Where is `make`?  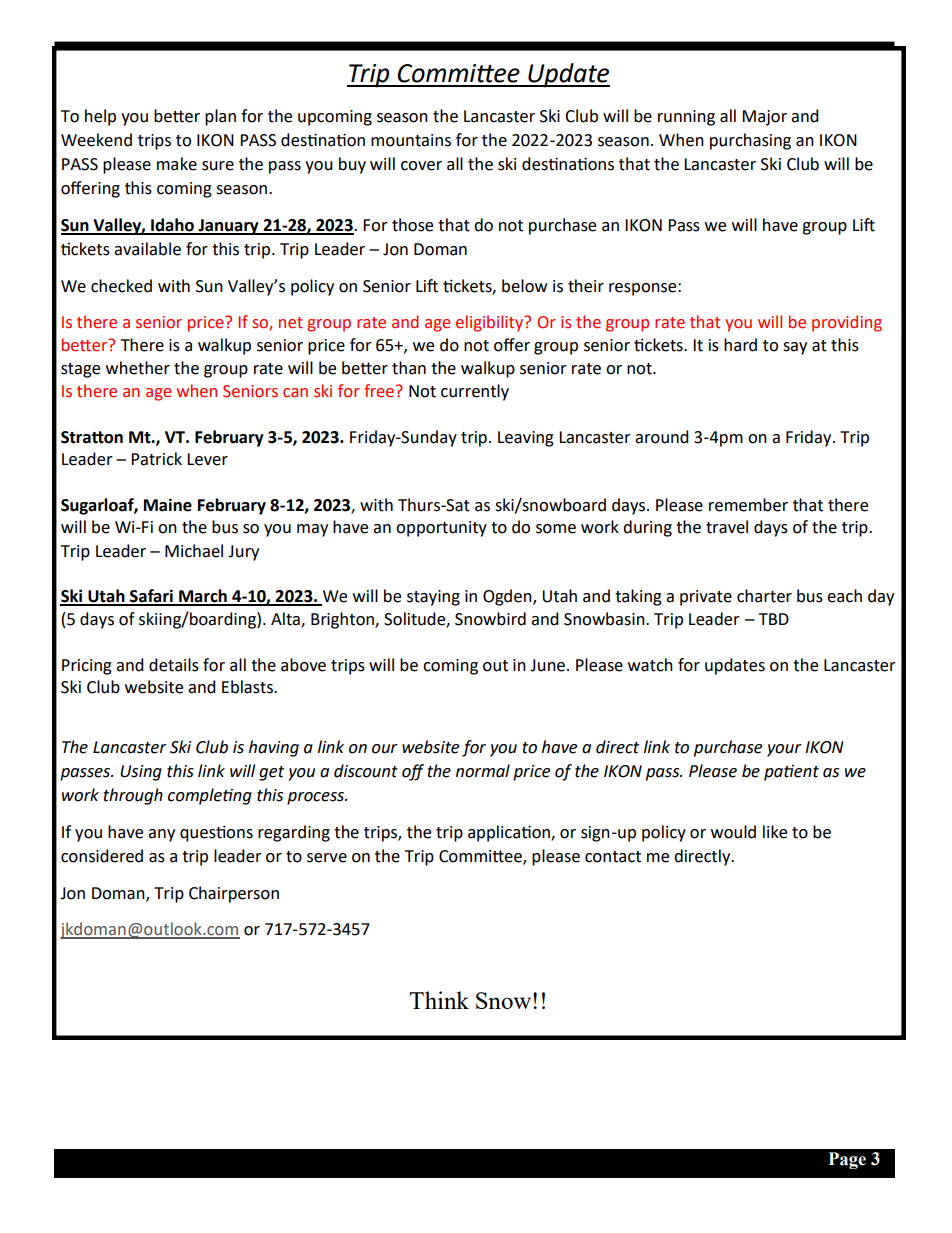
make is located at coordinates (177, 164).
